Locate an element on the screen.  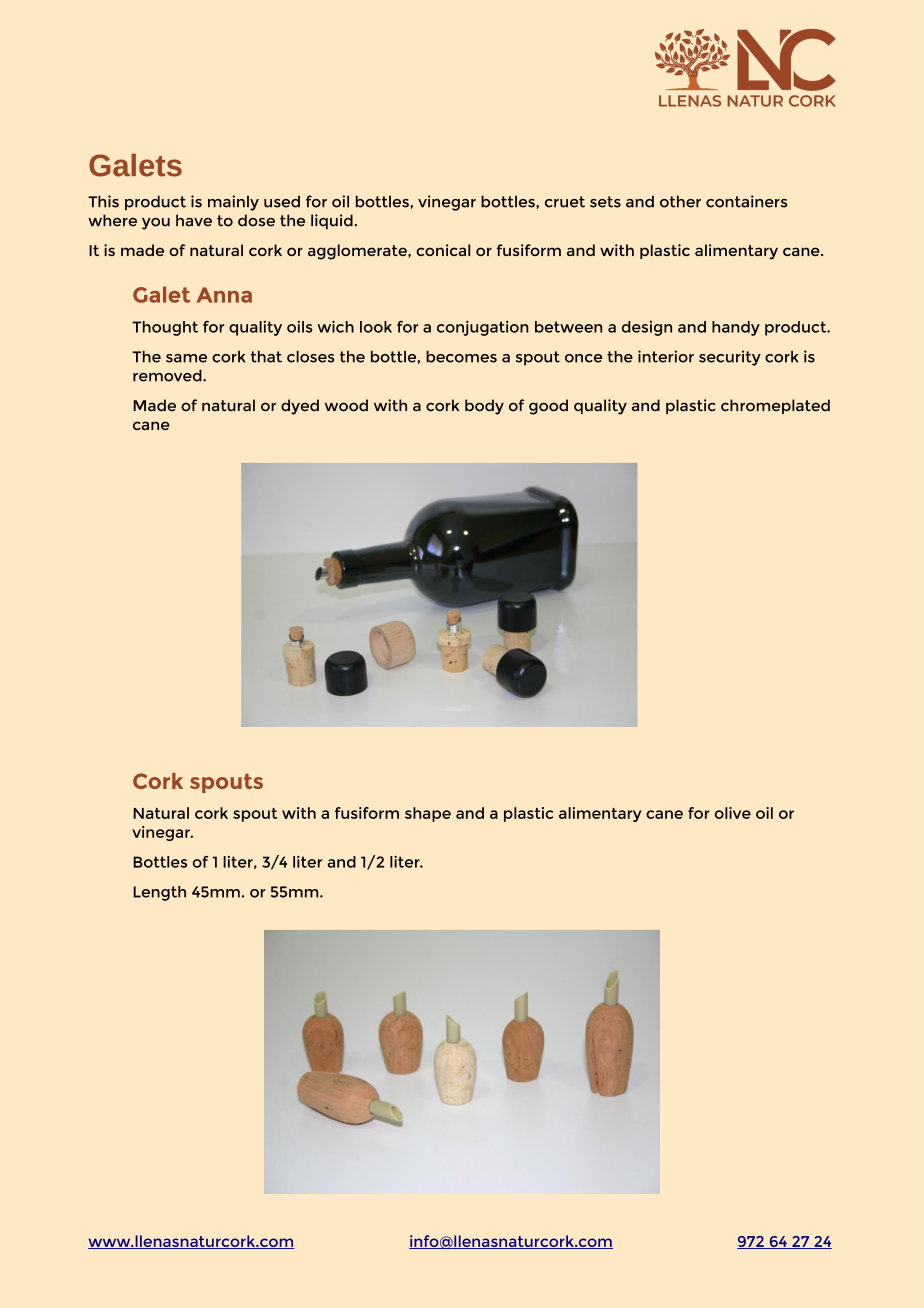
other is located at coordinates (680, 201).
